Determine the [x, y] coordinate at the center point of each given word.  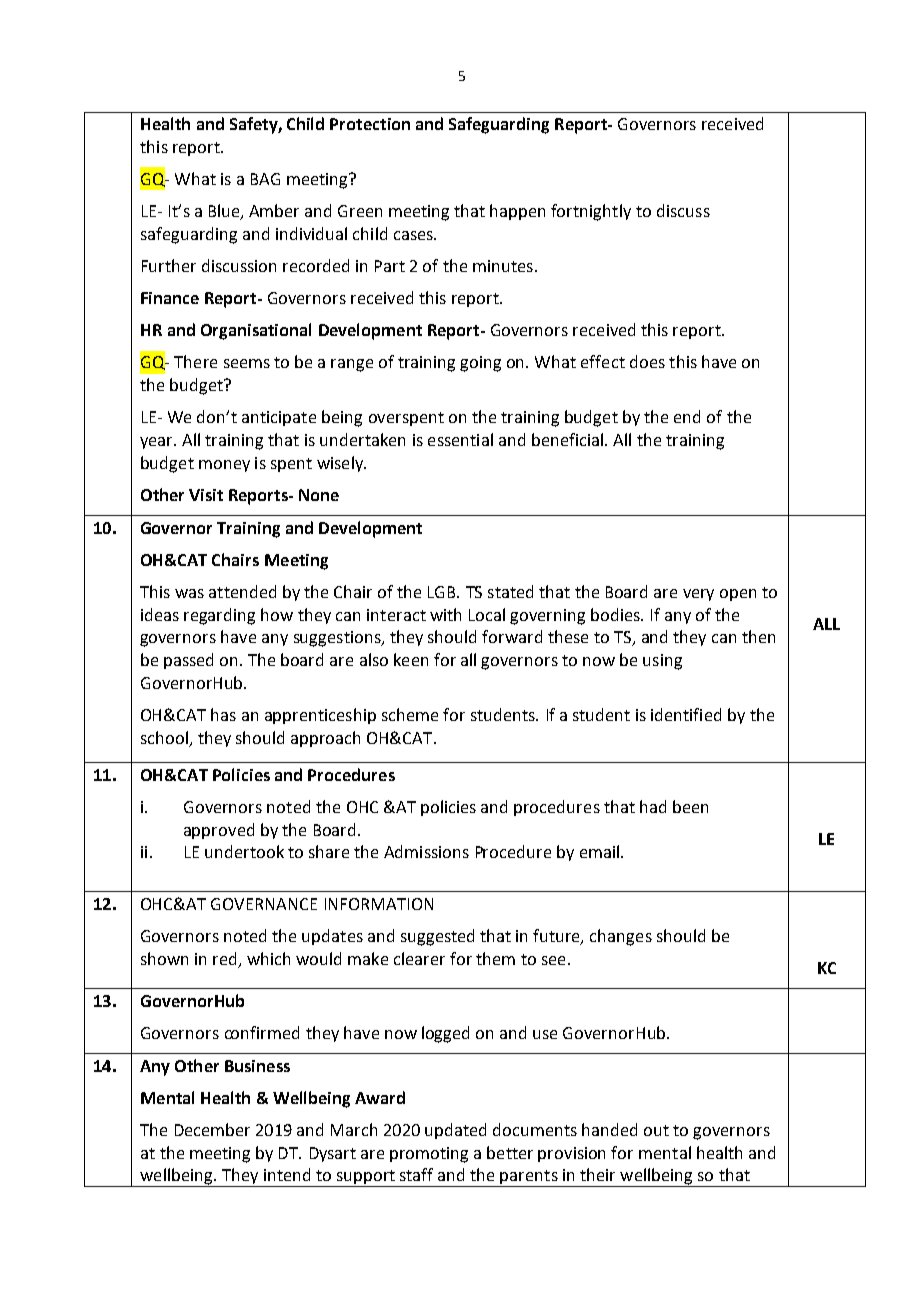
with [445, 614]
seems [247, 363]
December [212, 1129]
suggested [437, 937]
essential [460, 439]
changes [621, 937]
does [647, 361]
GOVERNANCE [264, 904]
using [662, 662]
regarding [219, 616]
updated [455, 1131]
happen [517, 212]
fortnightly [591, 212]
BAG [265, 179]
